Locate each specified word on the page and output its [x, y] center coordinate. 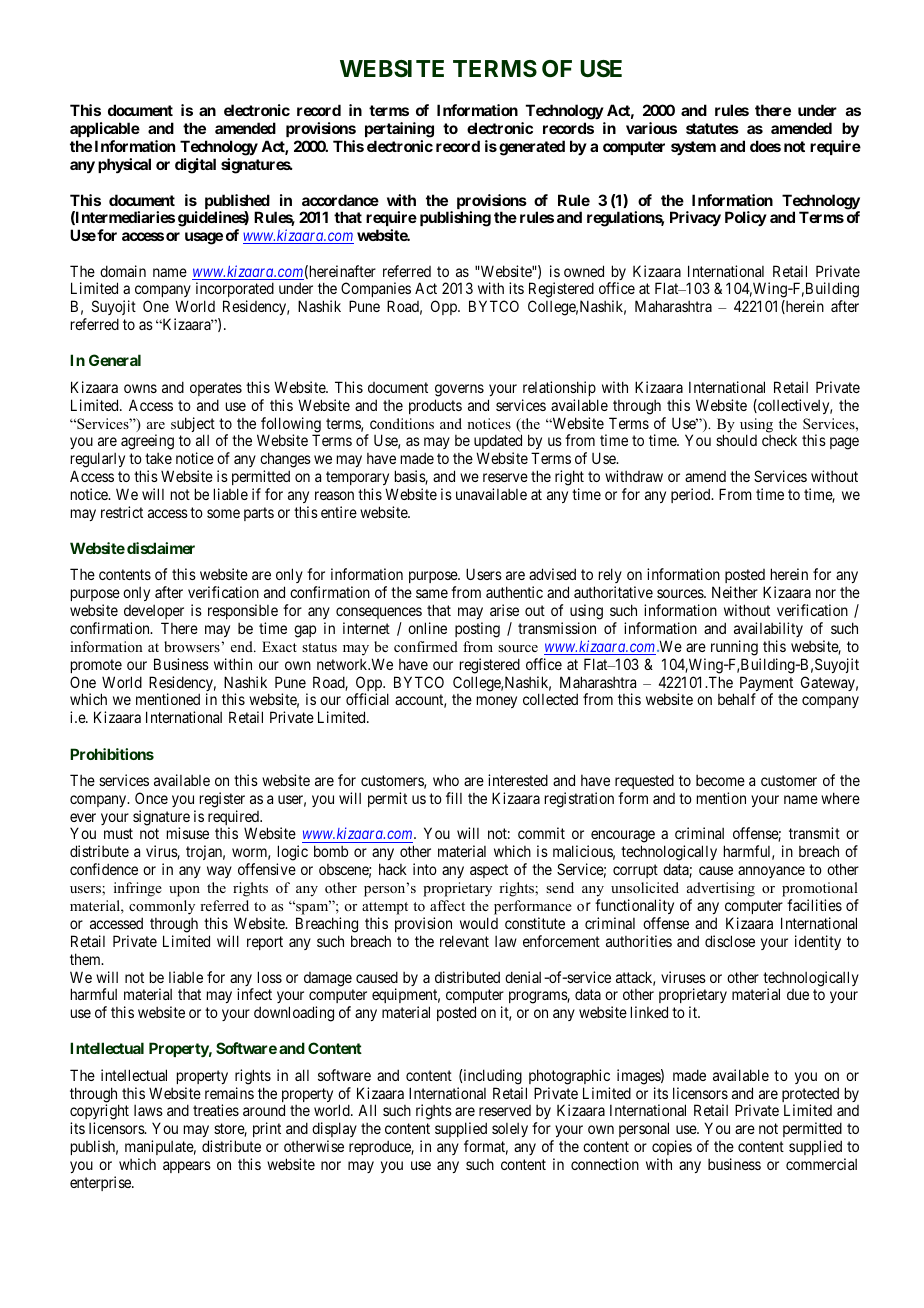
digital [195, 166]
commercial [821, 1164]
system [693, 148]
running [734, 648]
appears [187, 1167]
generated [532, 148]
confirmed [426, 646]
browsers [192, 646]
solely [510, 1130]
